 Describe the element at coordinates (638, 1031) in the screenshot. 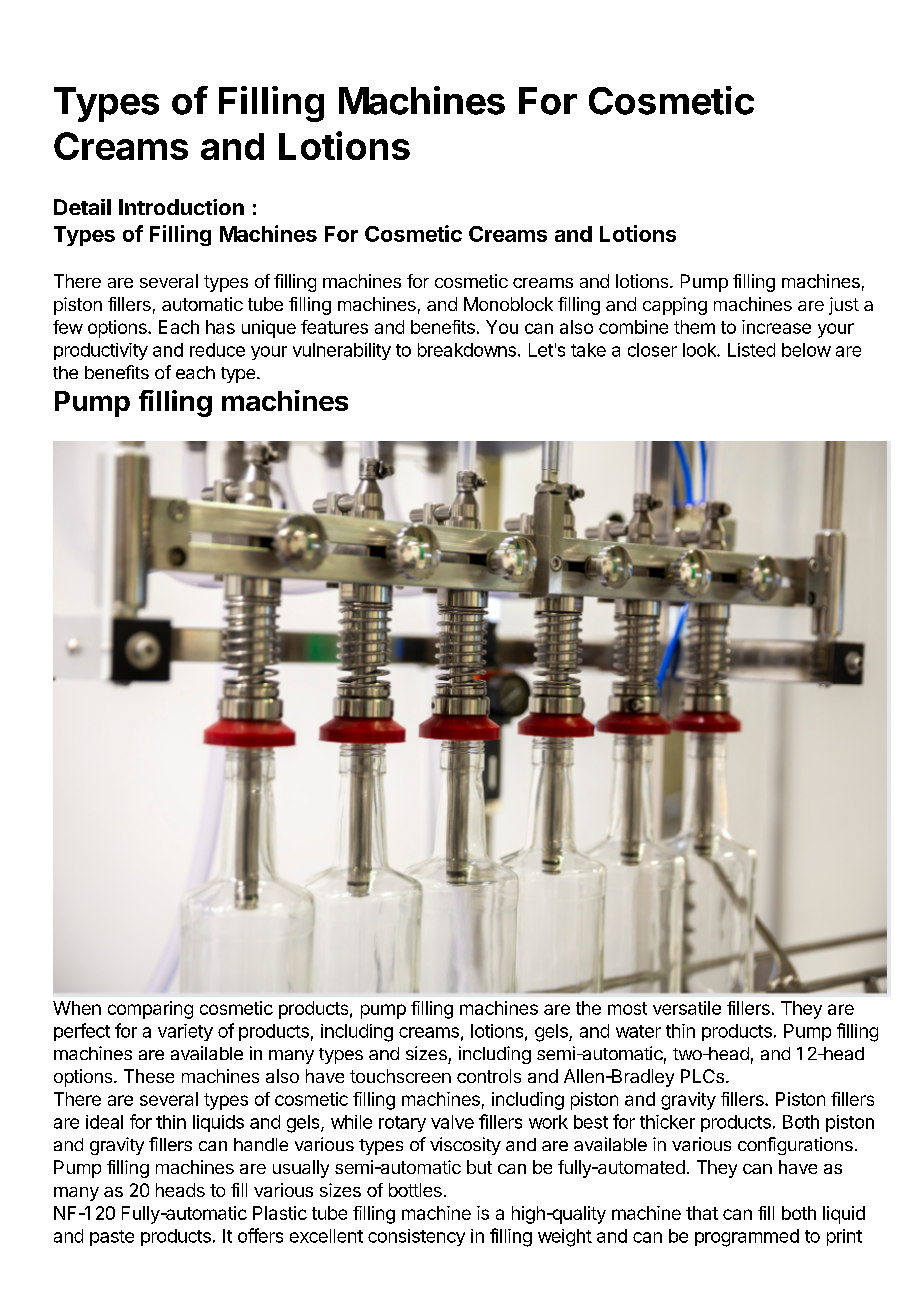

I see `water` at that location.
